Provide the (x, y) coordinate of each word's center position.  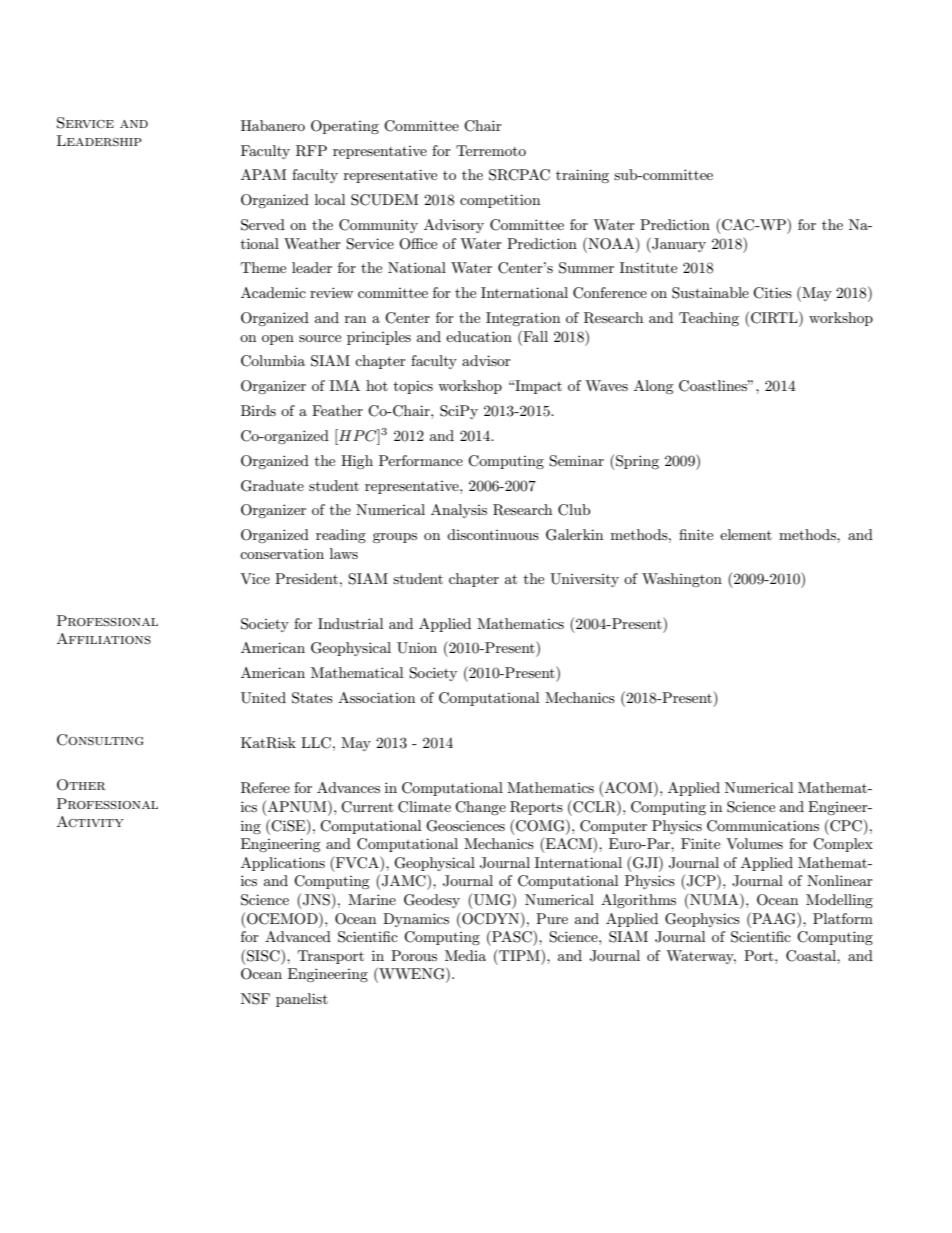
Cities (772, 293)
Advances (348, 787)
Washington (682, 580)
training (582, 176)
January (678, 245)
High (357, 462)
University (584, 580)
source (320, 338)
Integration (523, 319)
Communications (763, 826)
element (746, 534)
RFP (311, 151)
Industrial (350, 623)
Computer (613, 827)
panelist (302, 1000)
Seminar (576, 461)
